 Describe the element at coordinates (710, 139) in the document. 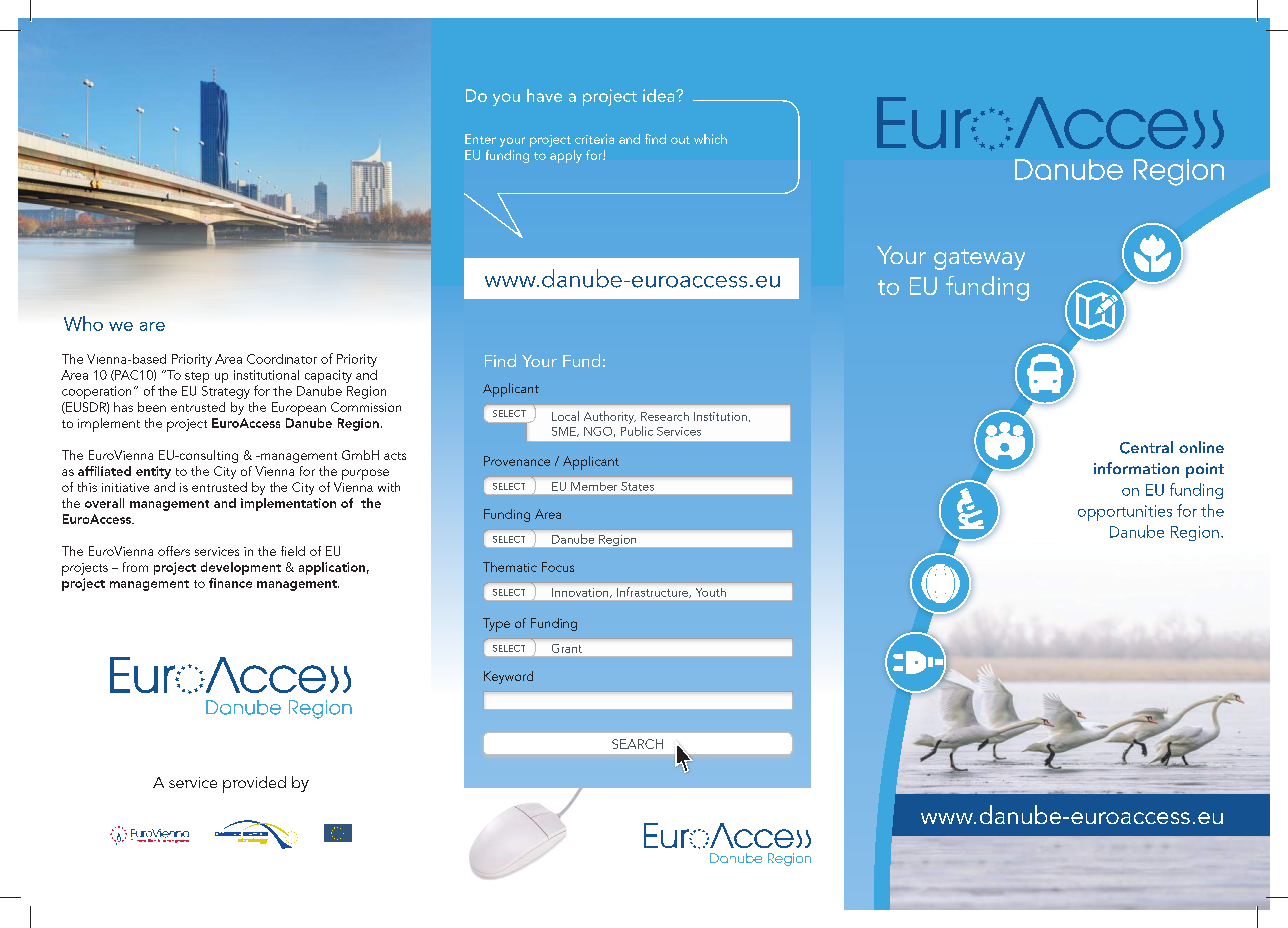

I see `which` at that location.
